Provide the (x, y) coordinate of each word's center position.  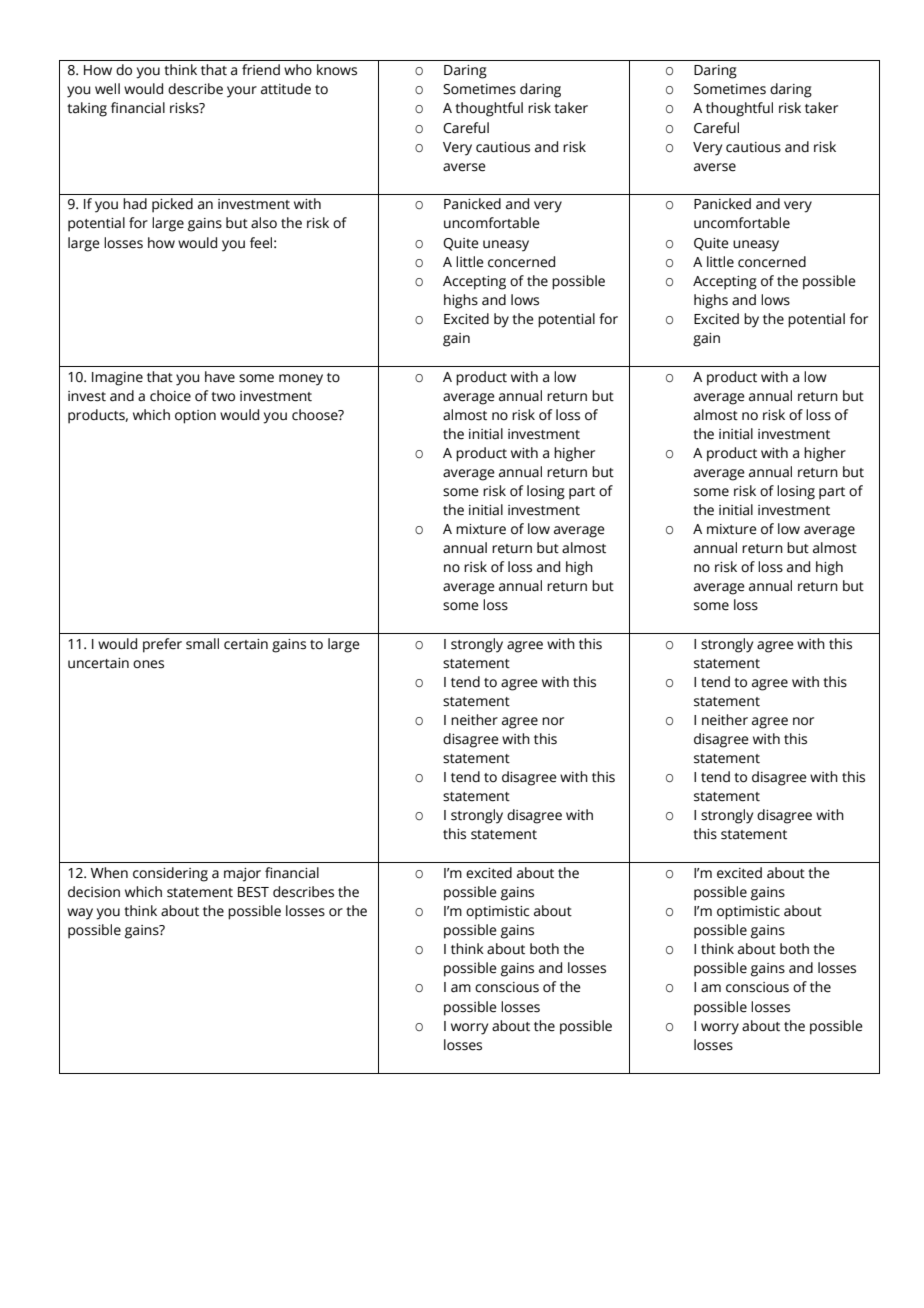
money (301, 380)
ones (148, 664)
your (242, 92)
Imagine (117, 379)
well (107, 89)
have (220, 377)
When (109, 873)
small (202, 644)
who (298, 69)
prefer (162, 645)
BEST (253, 892)
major (242, 875)
